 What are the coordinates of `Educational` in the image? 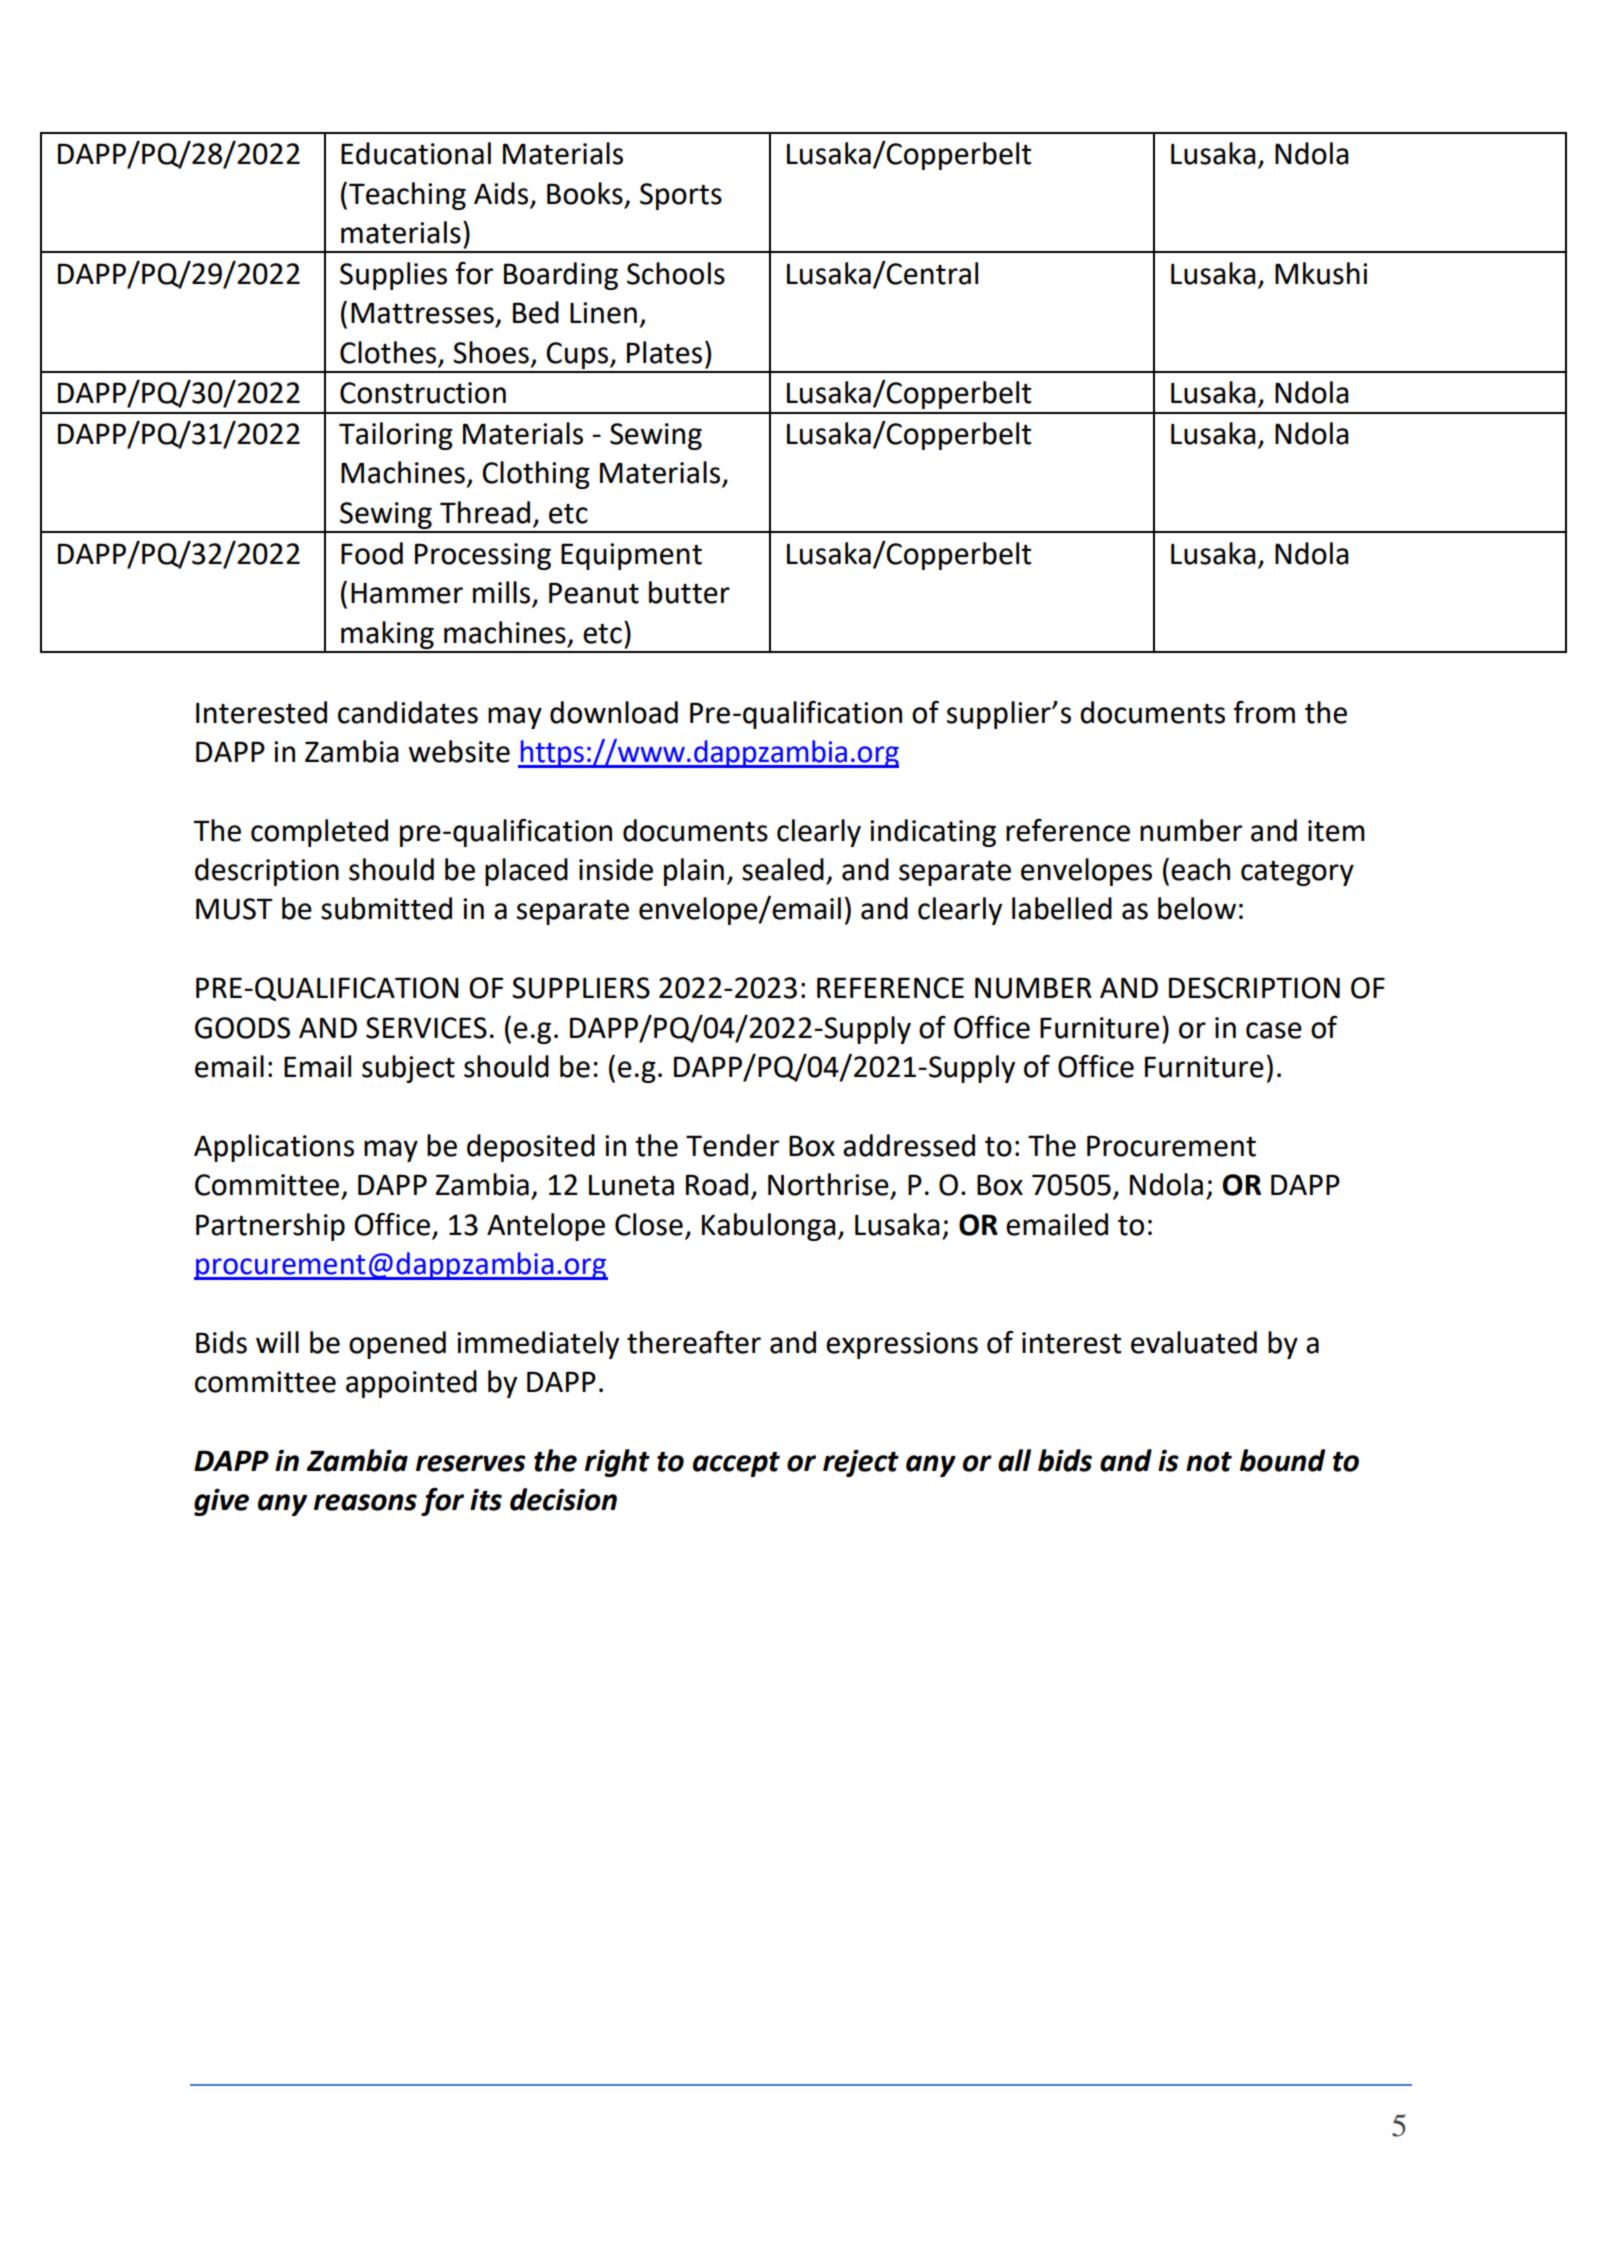 It's located at (416, 153).
